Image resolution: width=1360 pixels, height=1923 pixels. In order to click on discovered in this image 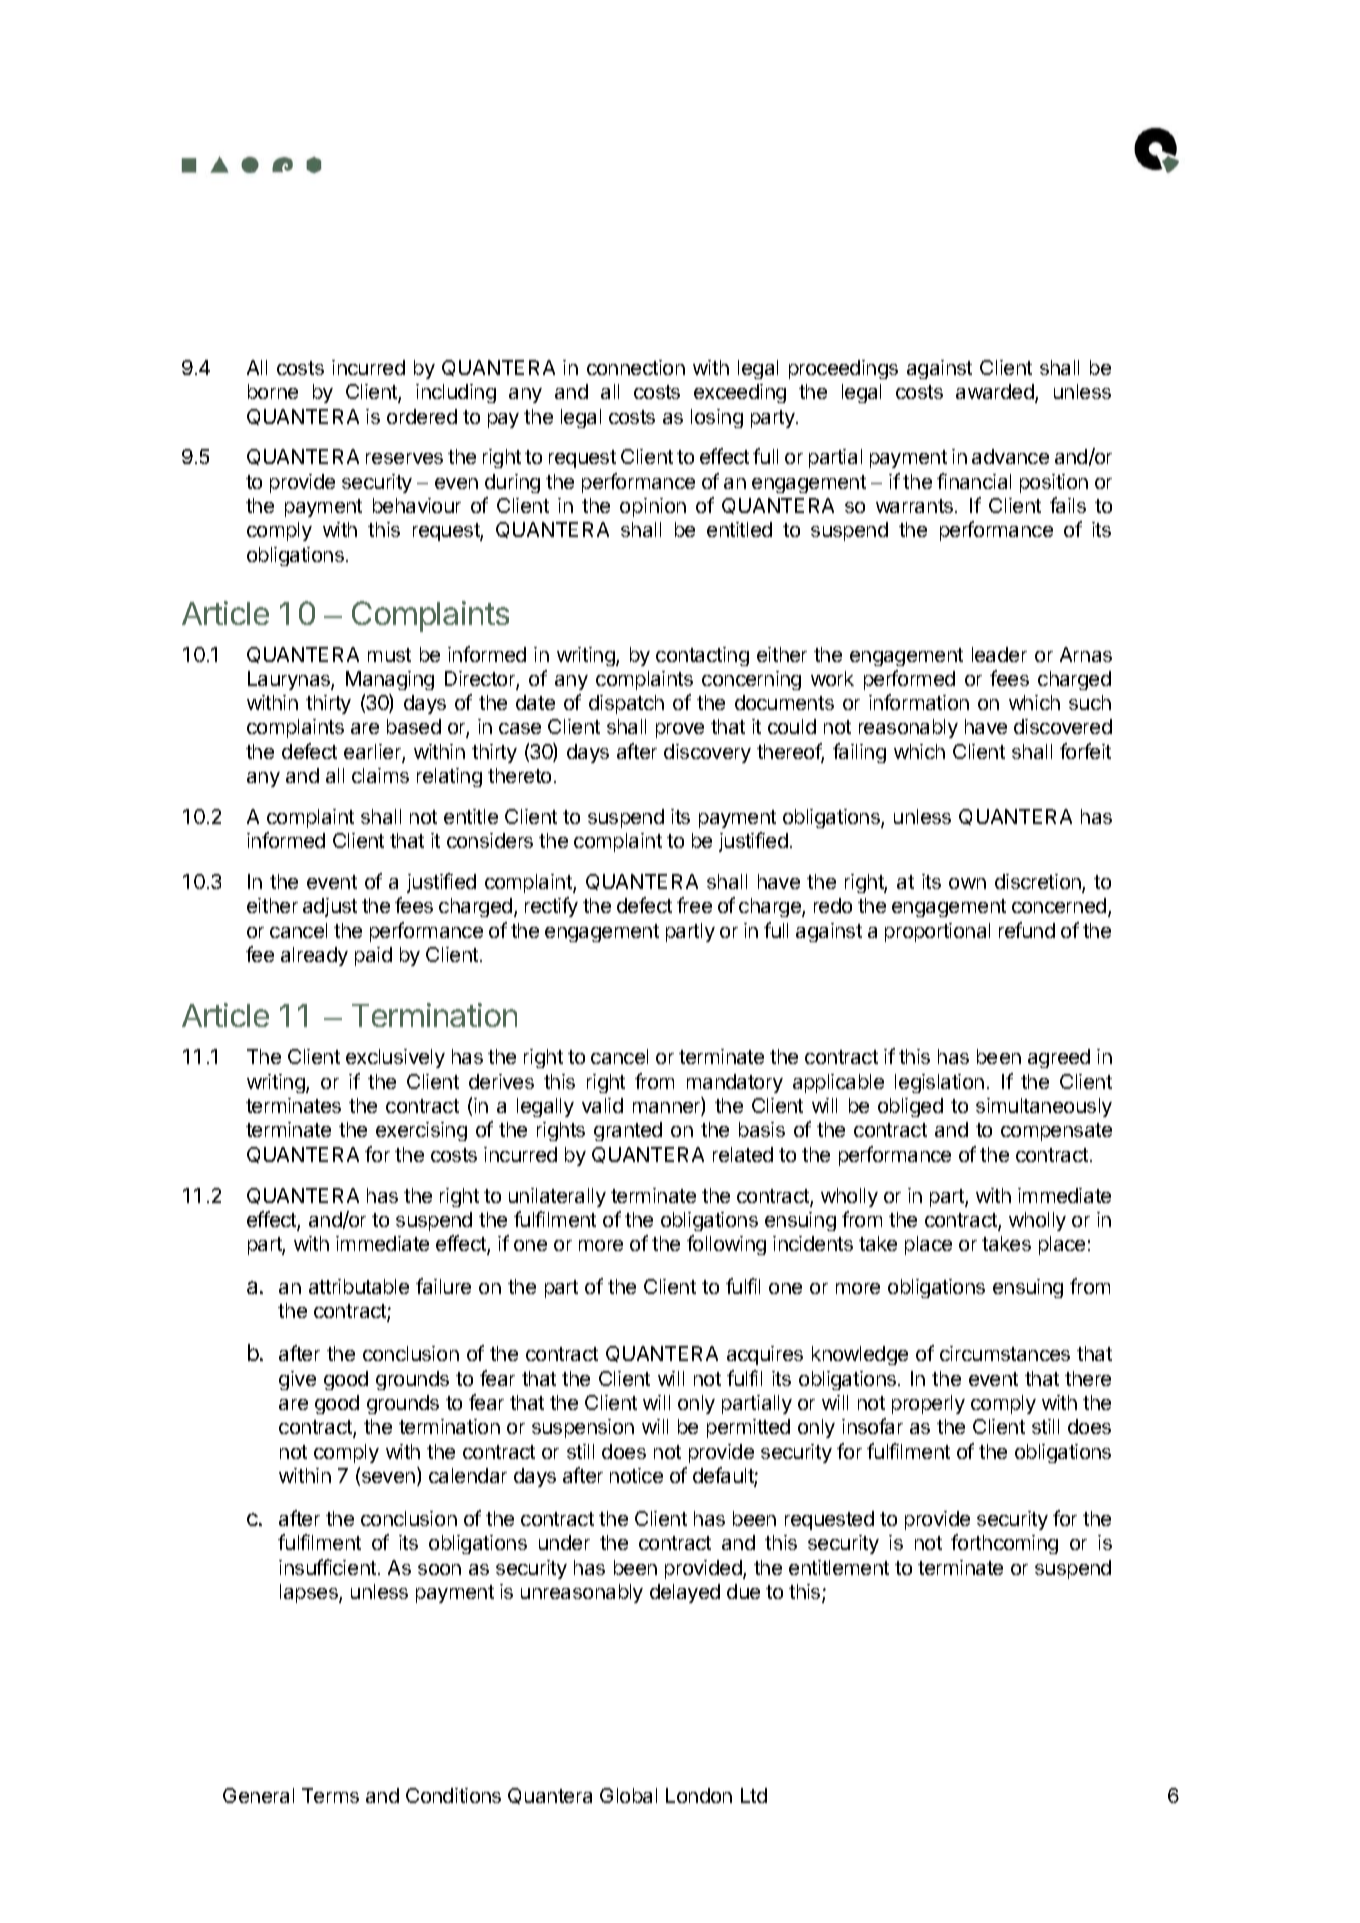, I will do `click(1063, 726)`.
